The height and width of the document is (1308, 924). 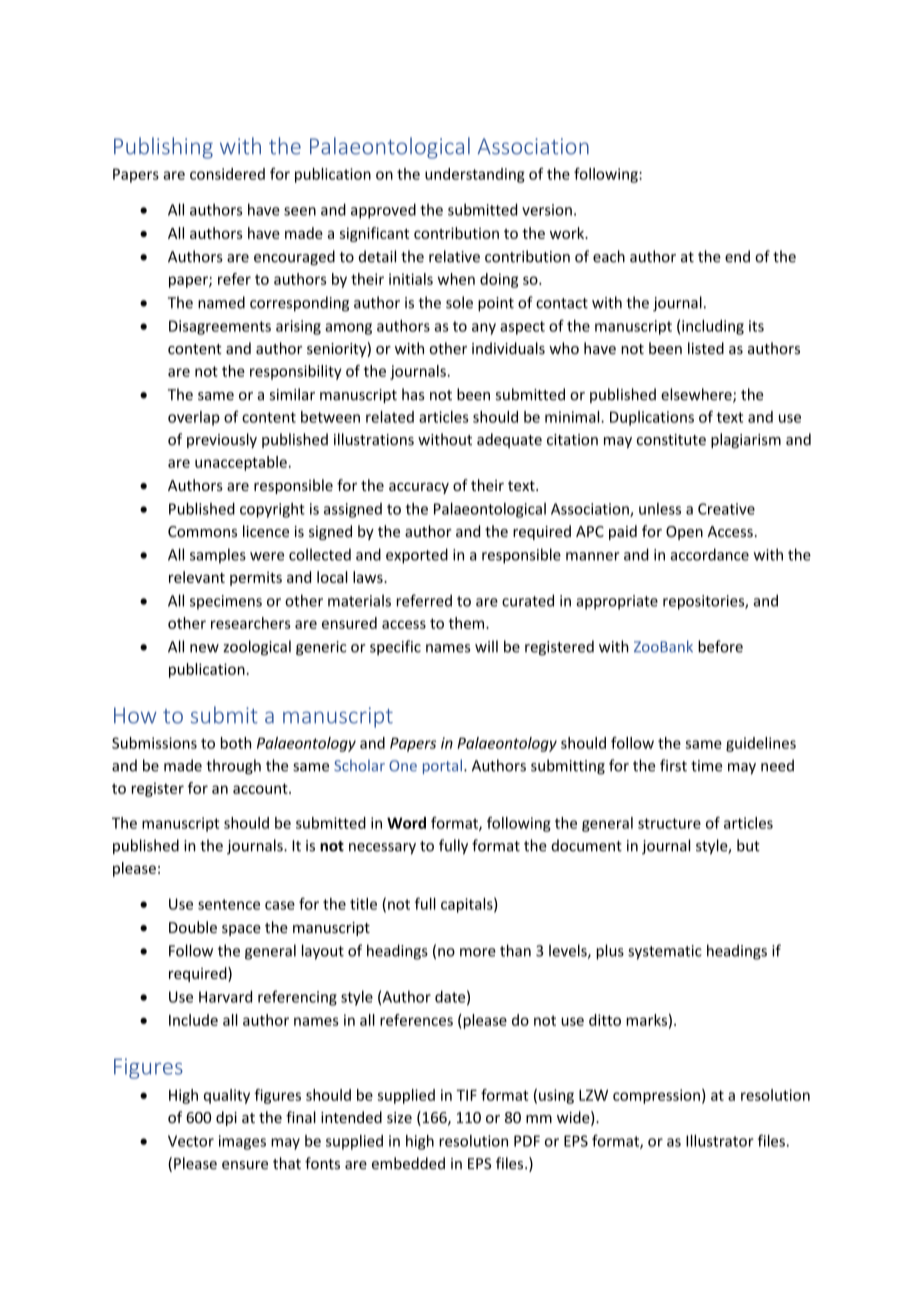 I want to click on dpi, so click(x=226, y=1118).
